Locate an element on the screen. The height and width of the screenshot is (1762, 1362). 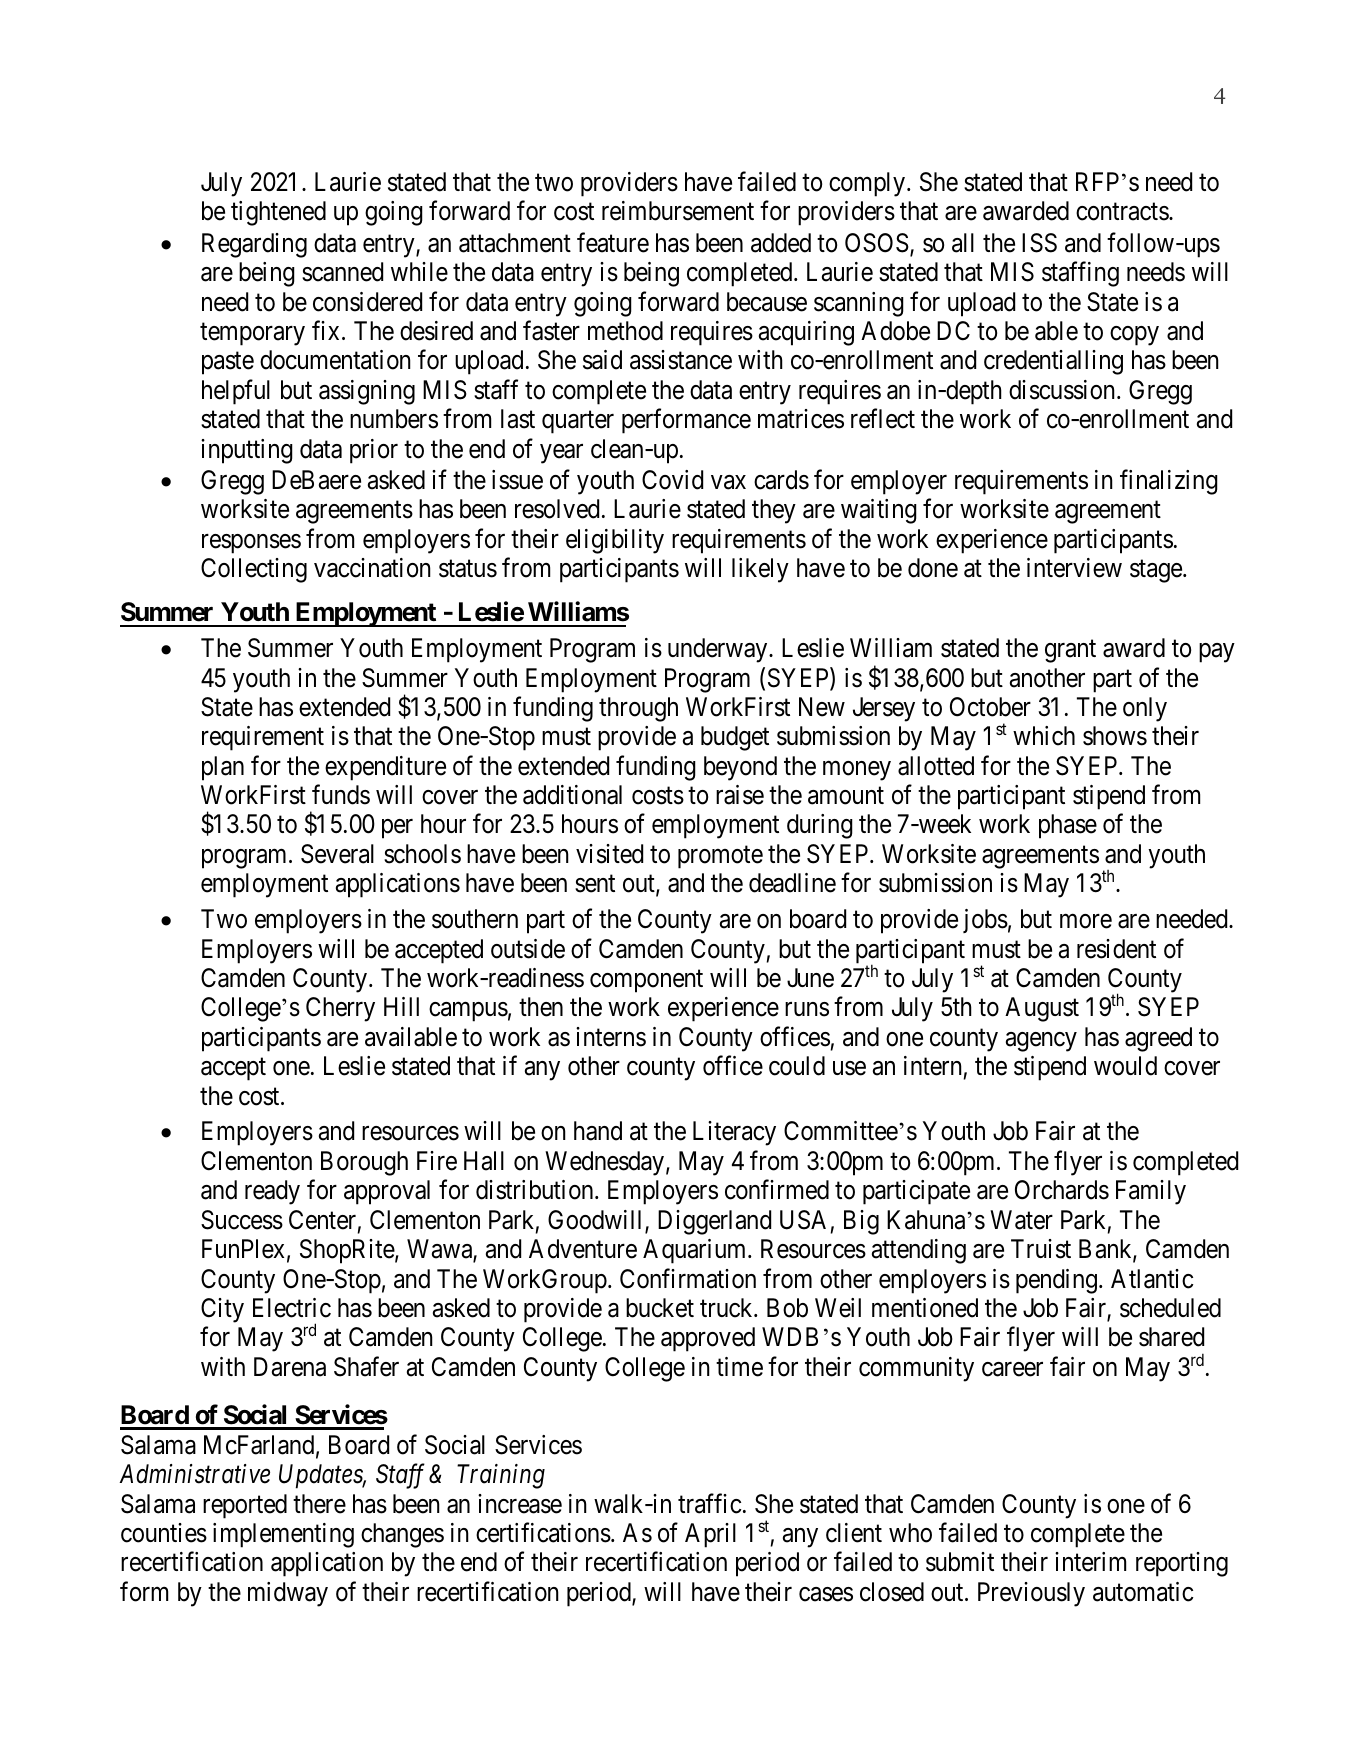
tightened is located at coordinates (278, 213).
